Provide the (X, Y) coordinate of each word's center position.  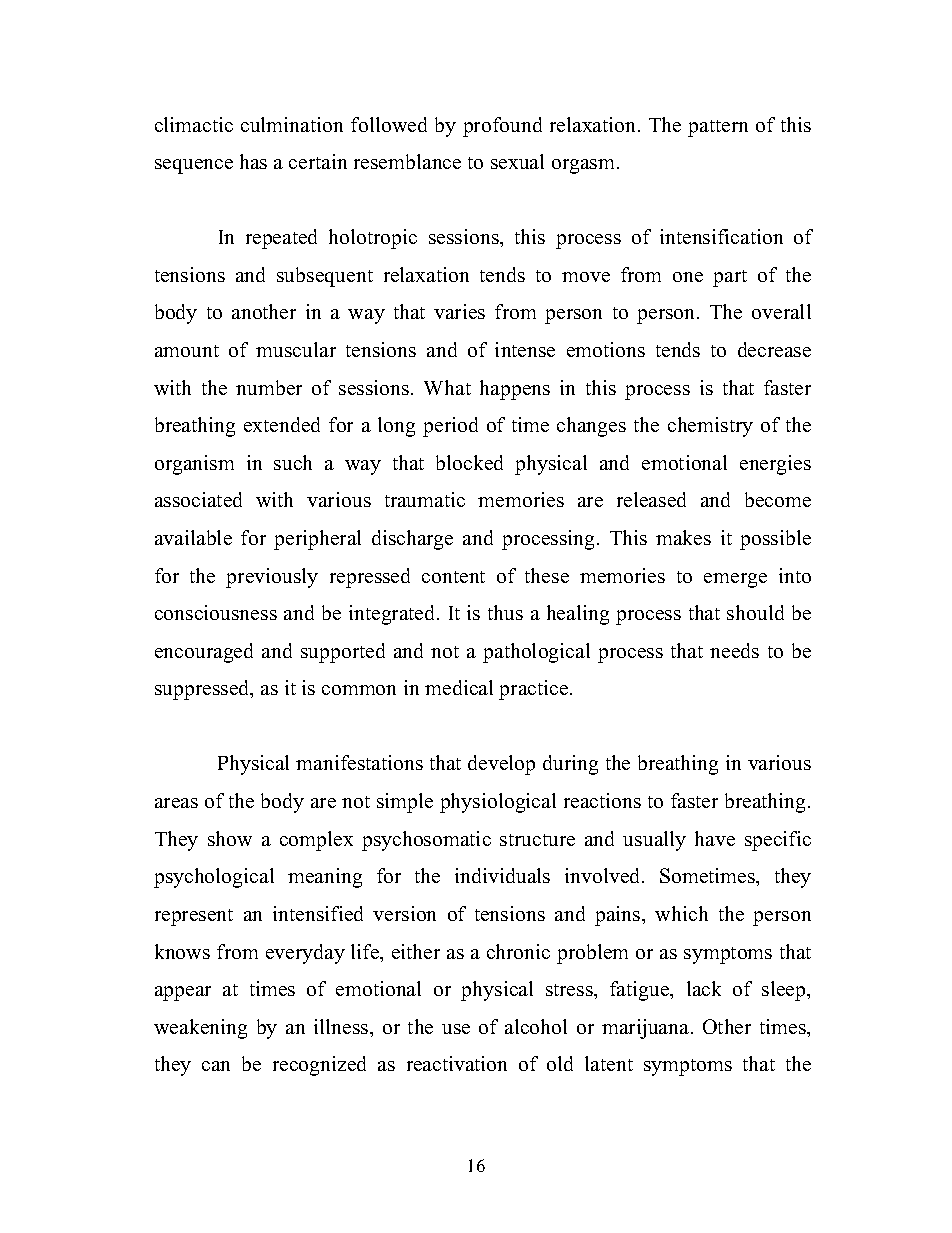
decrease (774, 349)
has (253, 161)
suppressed (203, 690)
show (230, 838)
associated (198, 499)
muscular (296, 349)
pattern (718, 128)
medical (459, 687)
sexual (517, 161)
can (216, 1066)
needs (734, 650)
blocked (469, 462)
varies (459, 311)
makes (683, 537)
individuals (502, 875)
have (715, 838)
